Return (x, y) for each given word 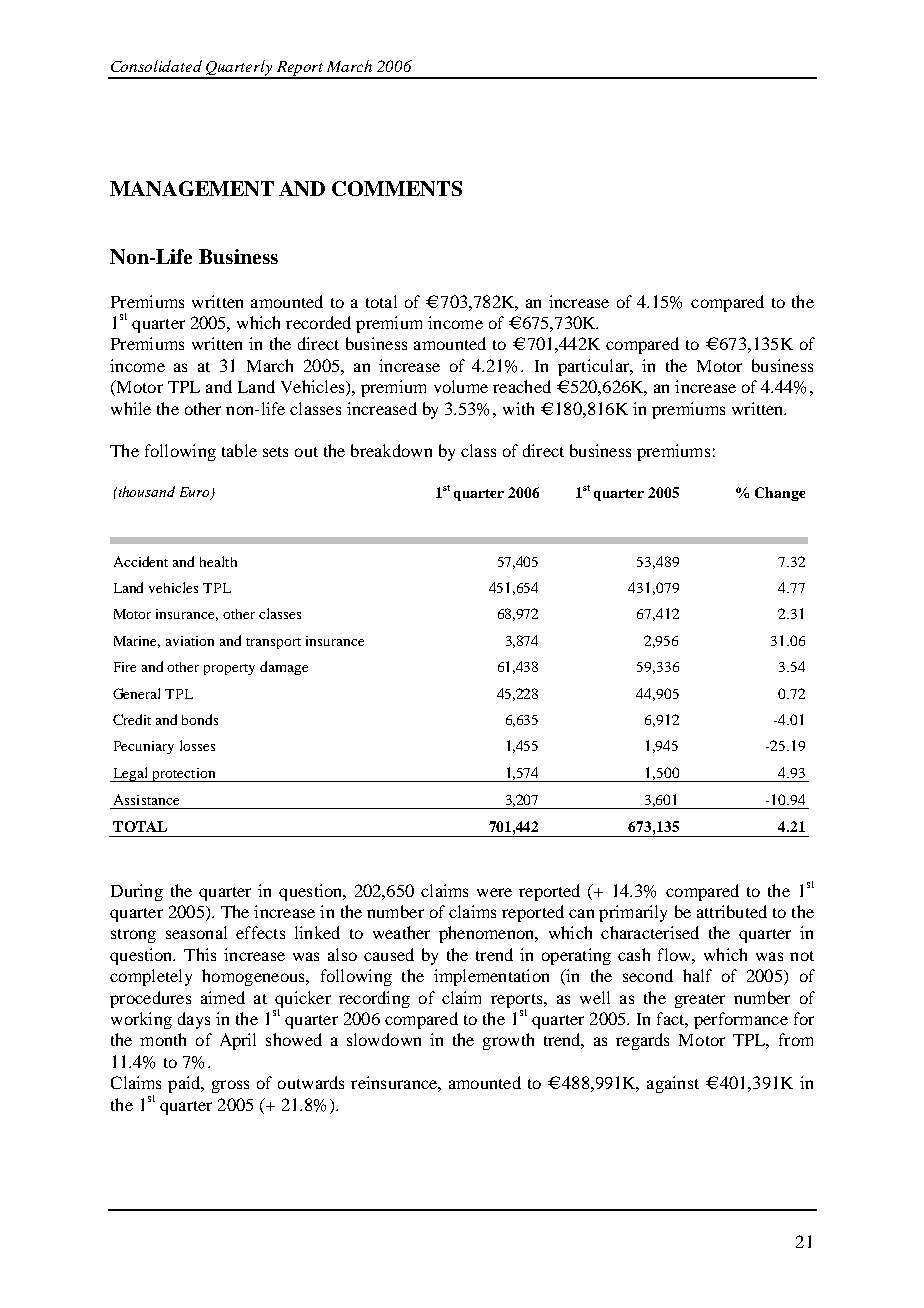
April (238, 1041)
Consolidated (156, 66)
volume (461, 386)
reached (522, 386)
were (494, 892)
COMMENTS (397, 188)
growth (508, 1041)
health (218, 561)
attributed (732, 911)
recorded (318, 322)
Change (780, 494)
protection (184, 775)
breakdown (391, 450)
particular (594, 367)
